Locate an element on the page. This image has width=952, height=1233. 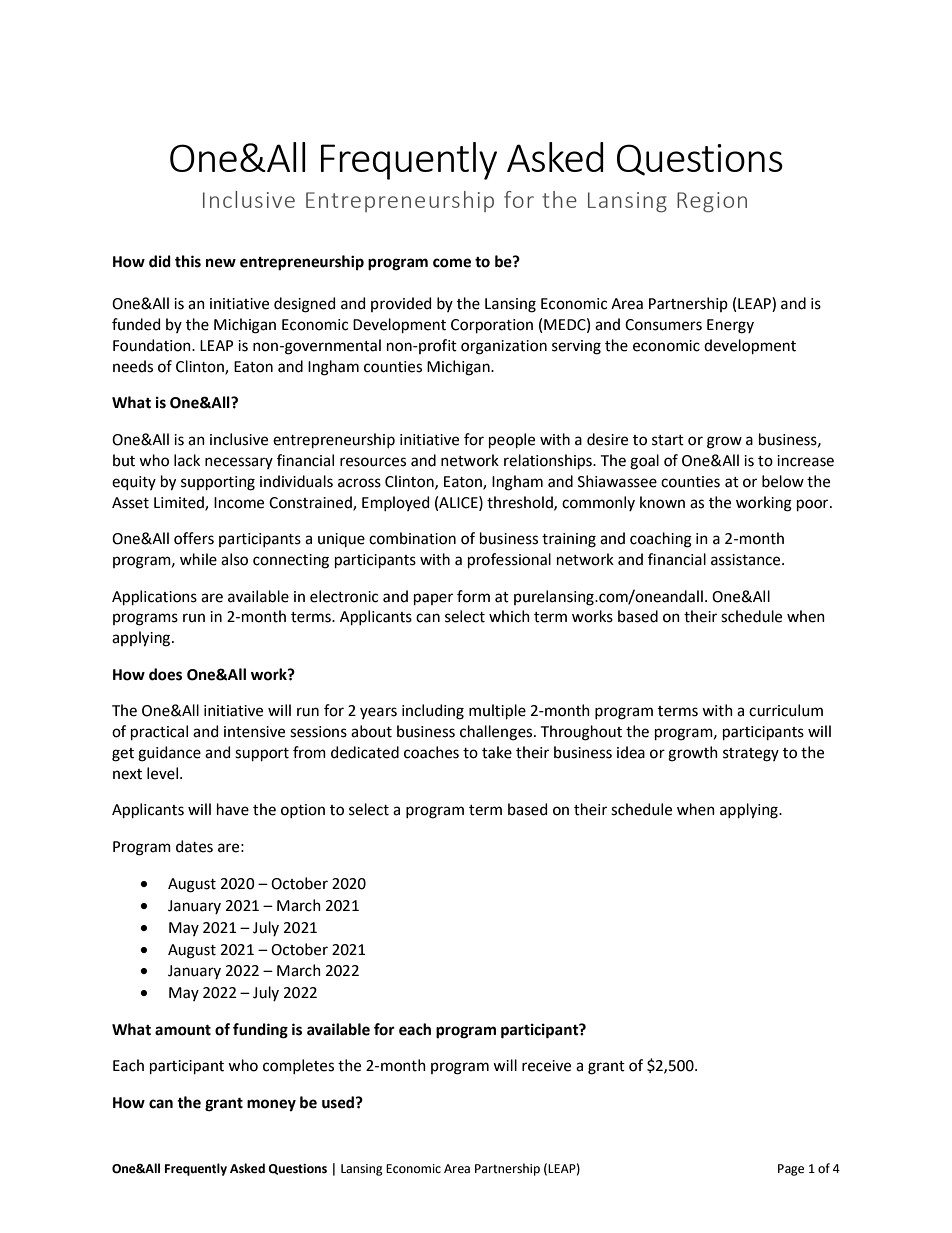
lack is located at coordinates (187, 460).
